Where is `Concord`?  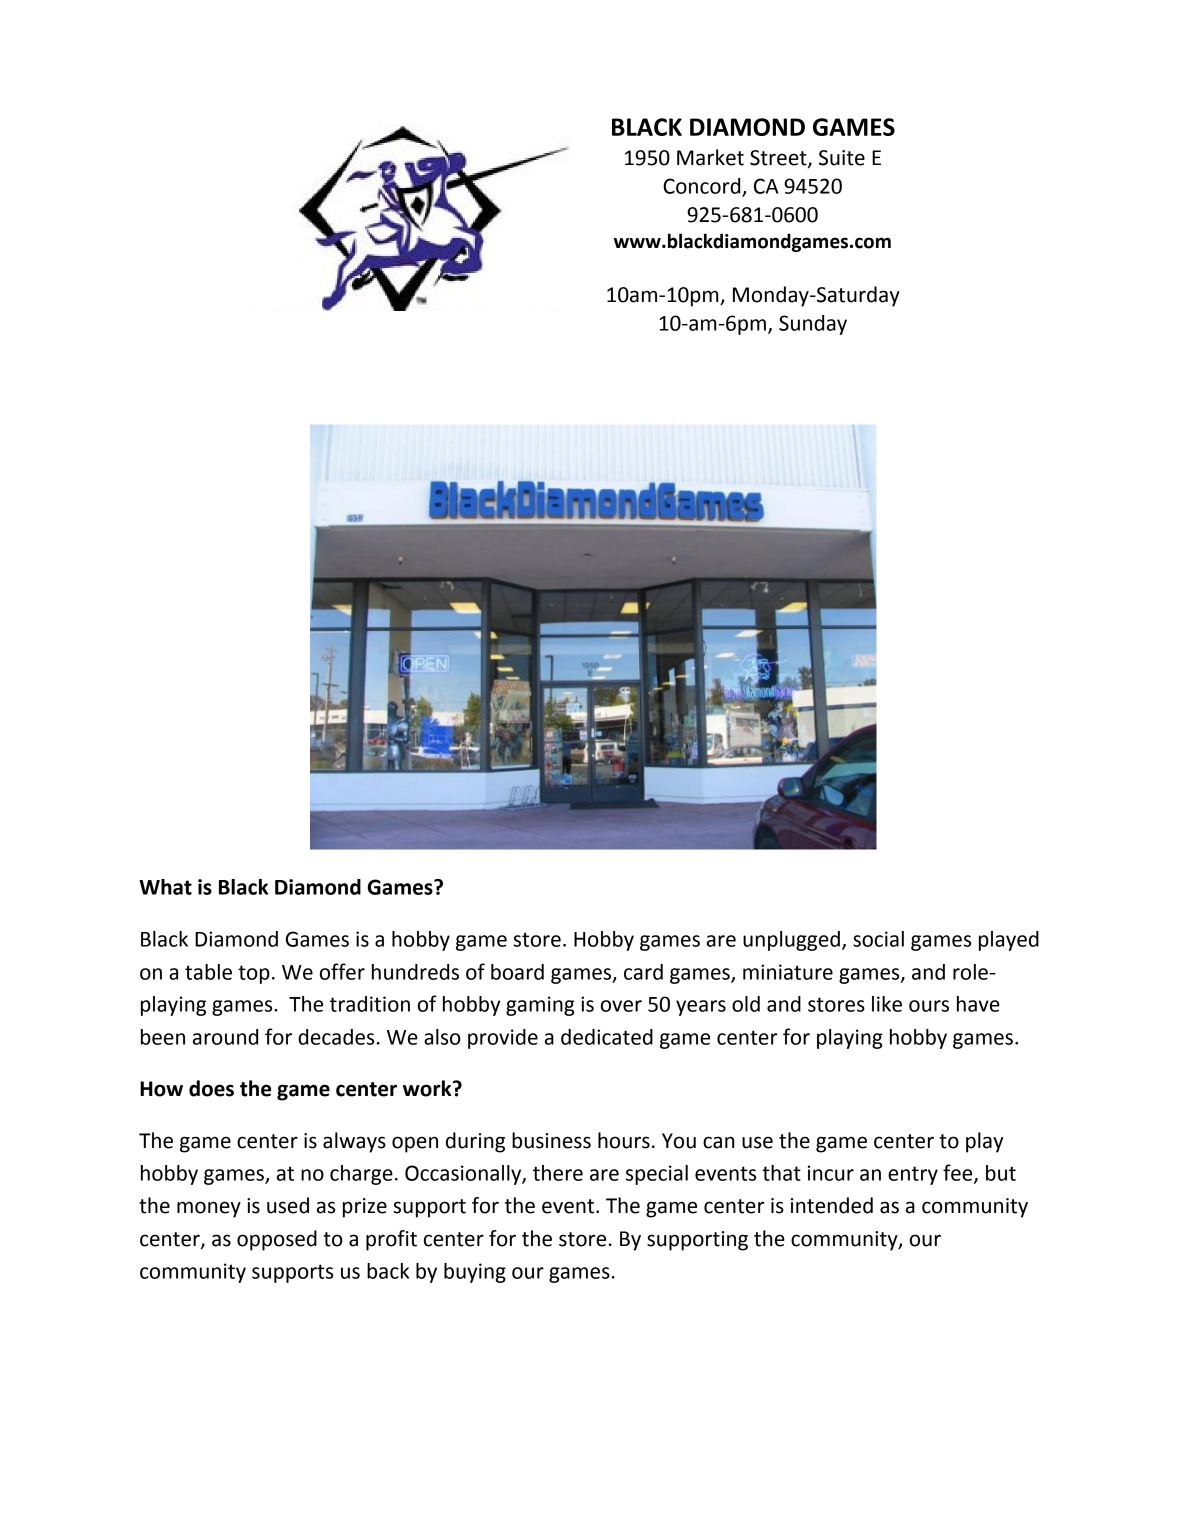
Concord is located at coordinates (703, 187).
